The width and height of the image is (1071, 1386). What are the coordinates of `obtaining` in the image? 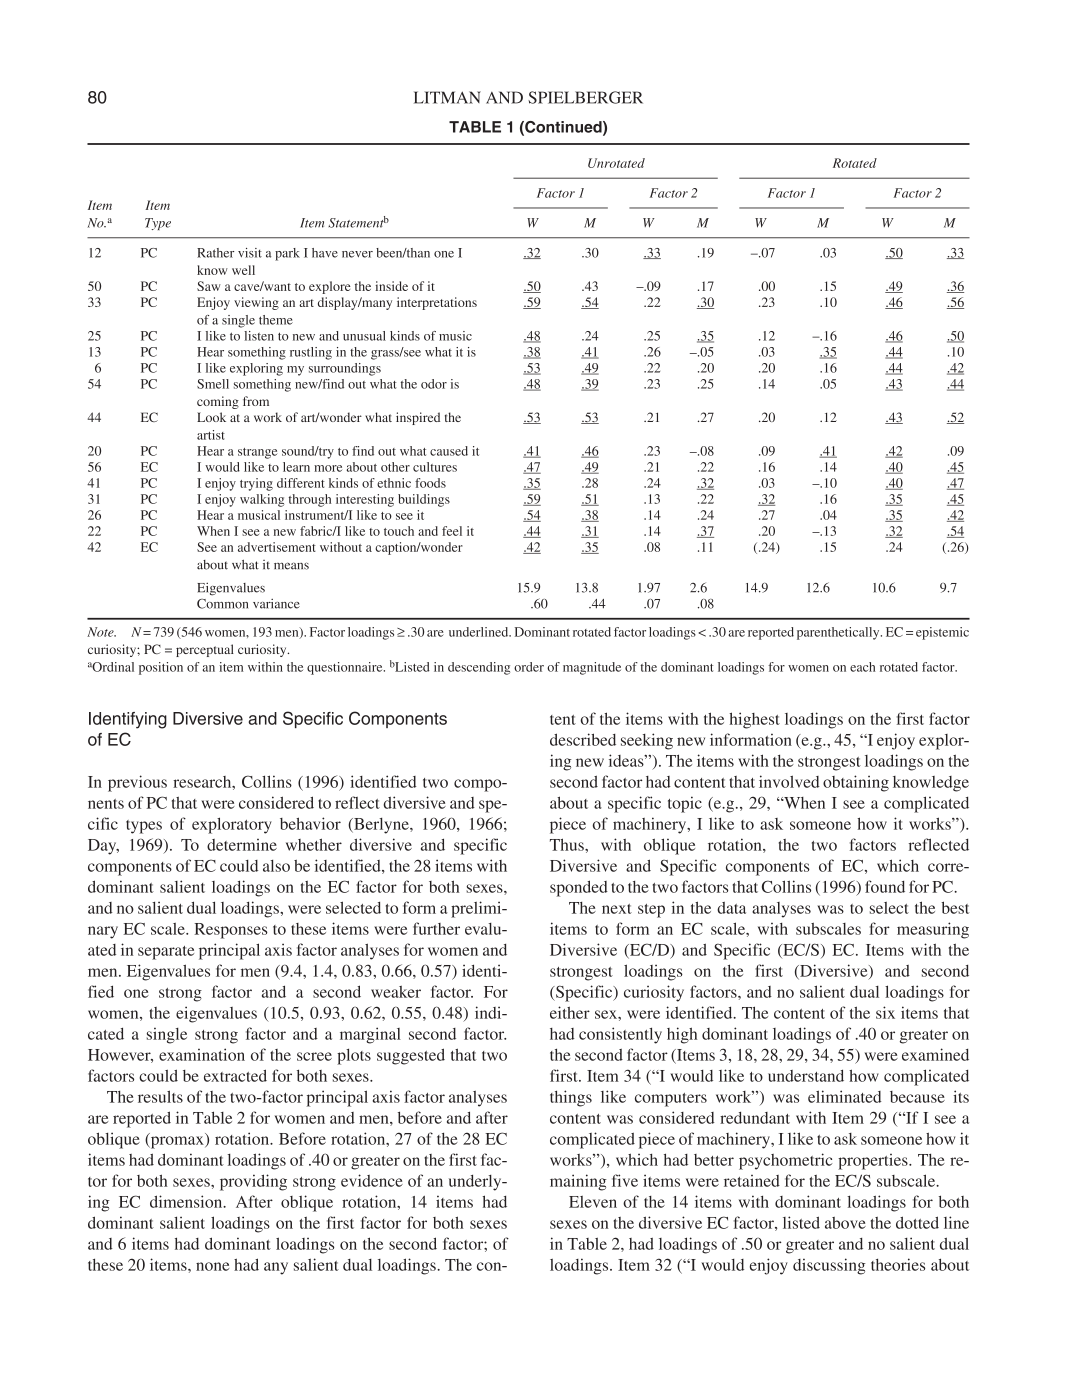 It's located at (856, 783).
